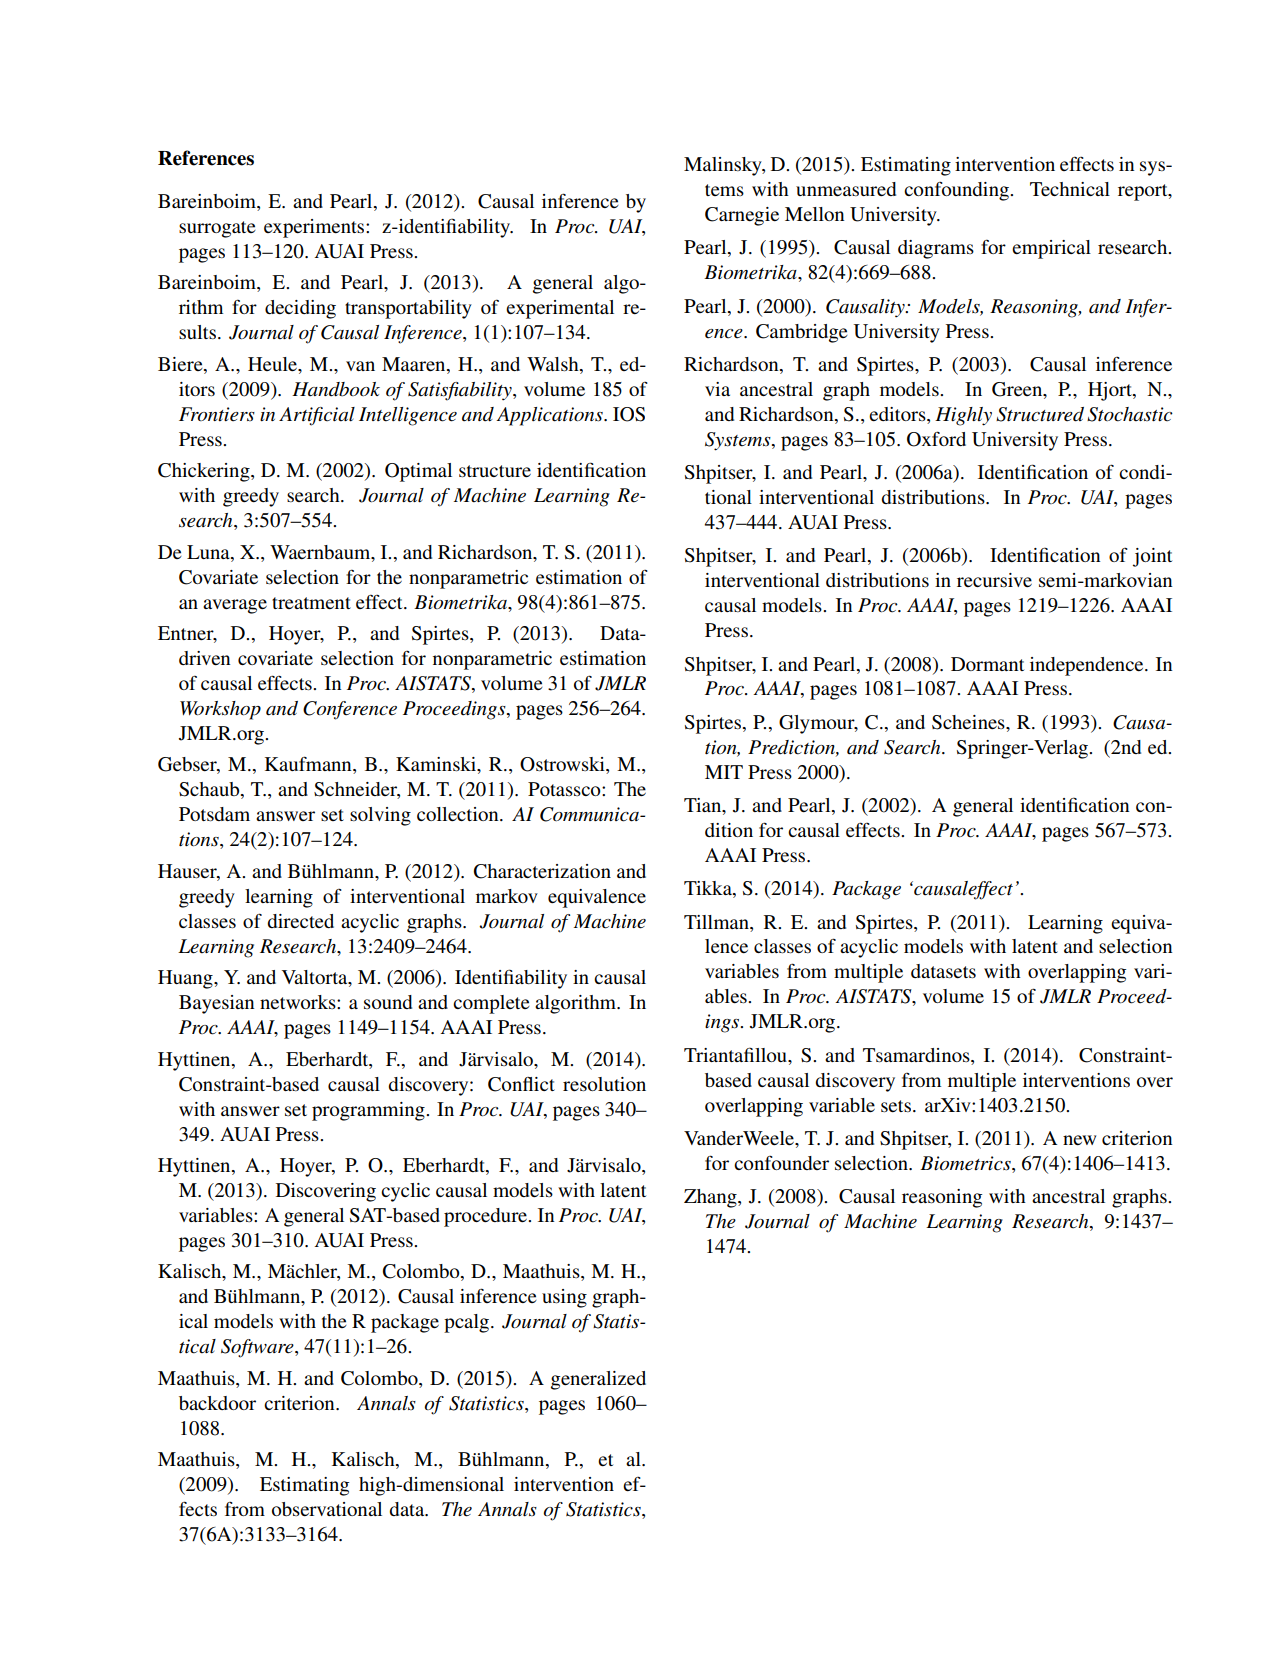  Describe the element at coordinates (315, 228) in the screenshot. I see `experiments` at that location.
